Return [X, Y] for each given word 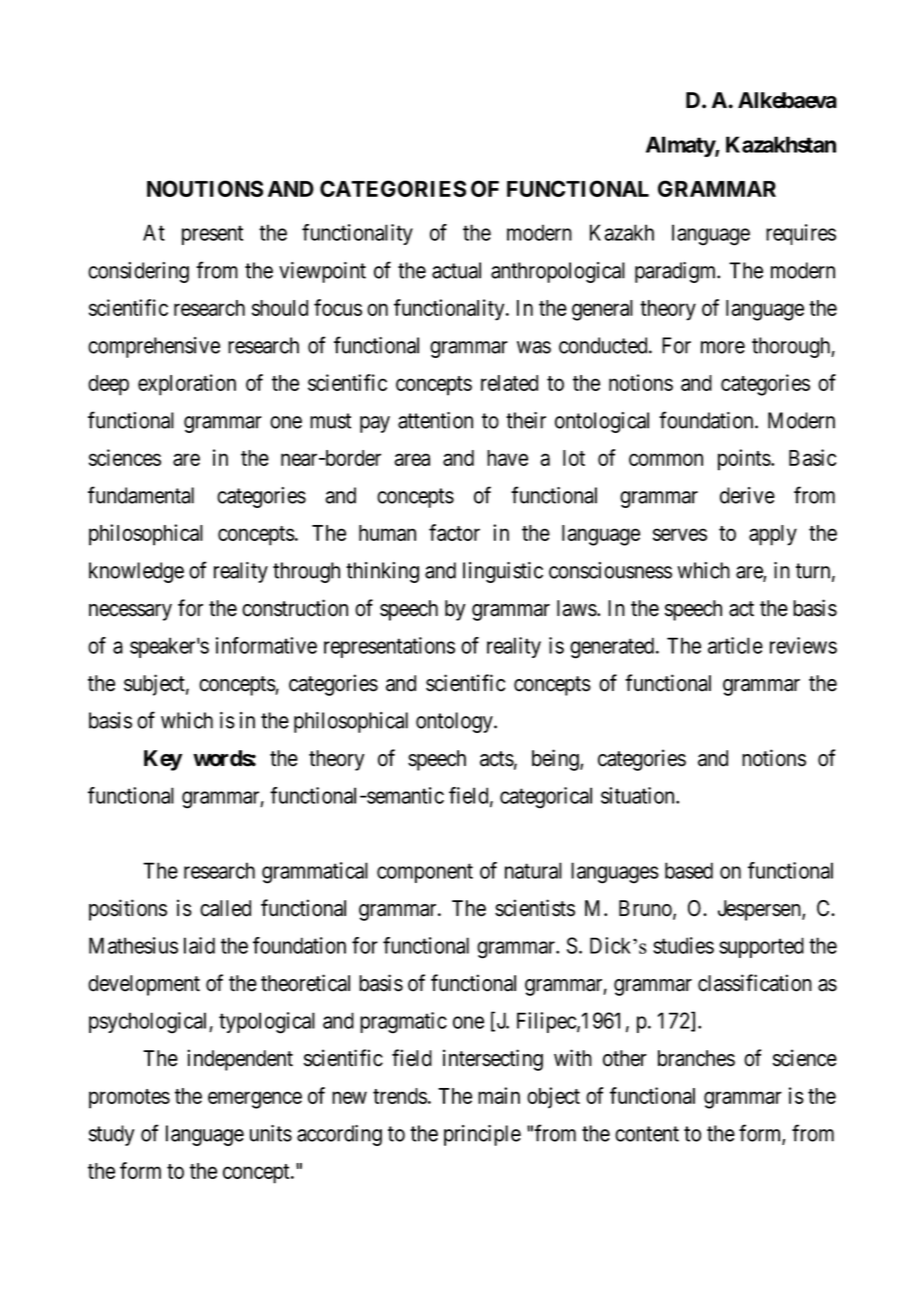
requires [801, 234]
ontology [455, 722]
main [499, 1095]
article [735, 645]
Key [163, 760]
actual [456, 270]
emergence [255, 1100]
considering [138, 272]
